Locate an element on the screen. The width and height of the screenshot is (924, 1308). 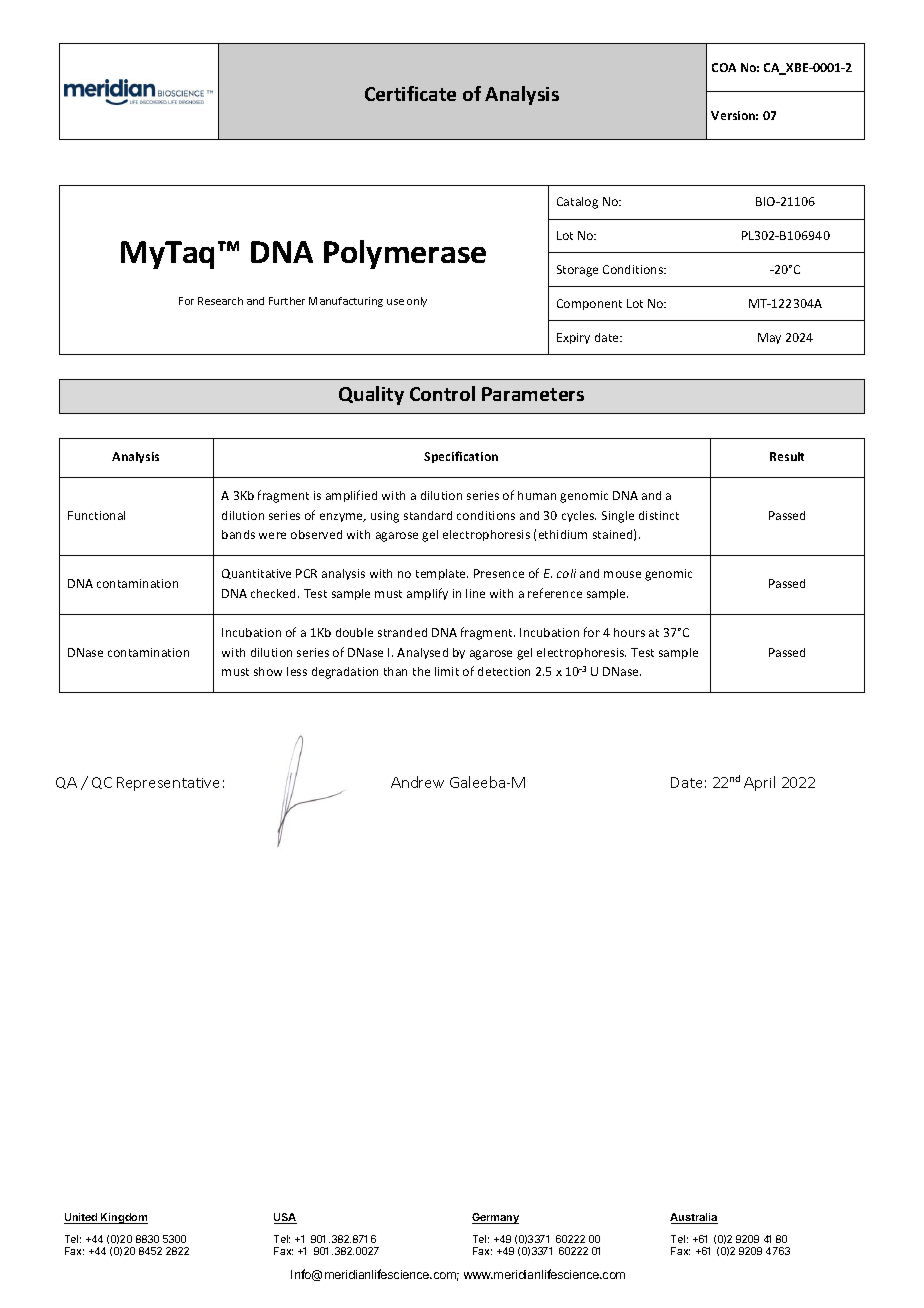
Certificate is located at coordinates (410, 93).
